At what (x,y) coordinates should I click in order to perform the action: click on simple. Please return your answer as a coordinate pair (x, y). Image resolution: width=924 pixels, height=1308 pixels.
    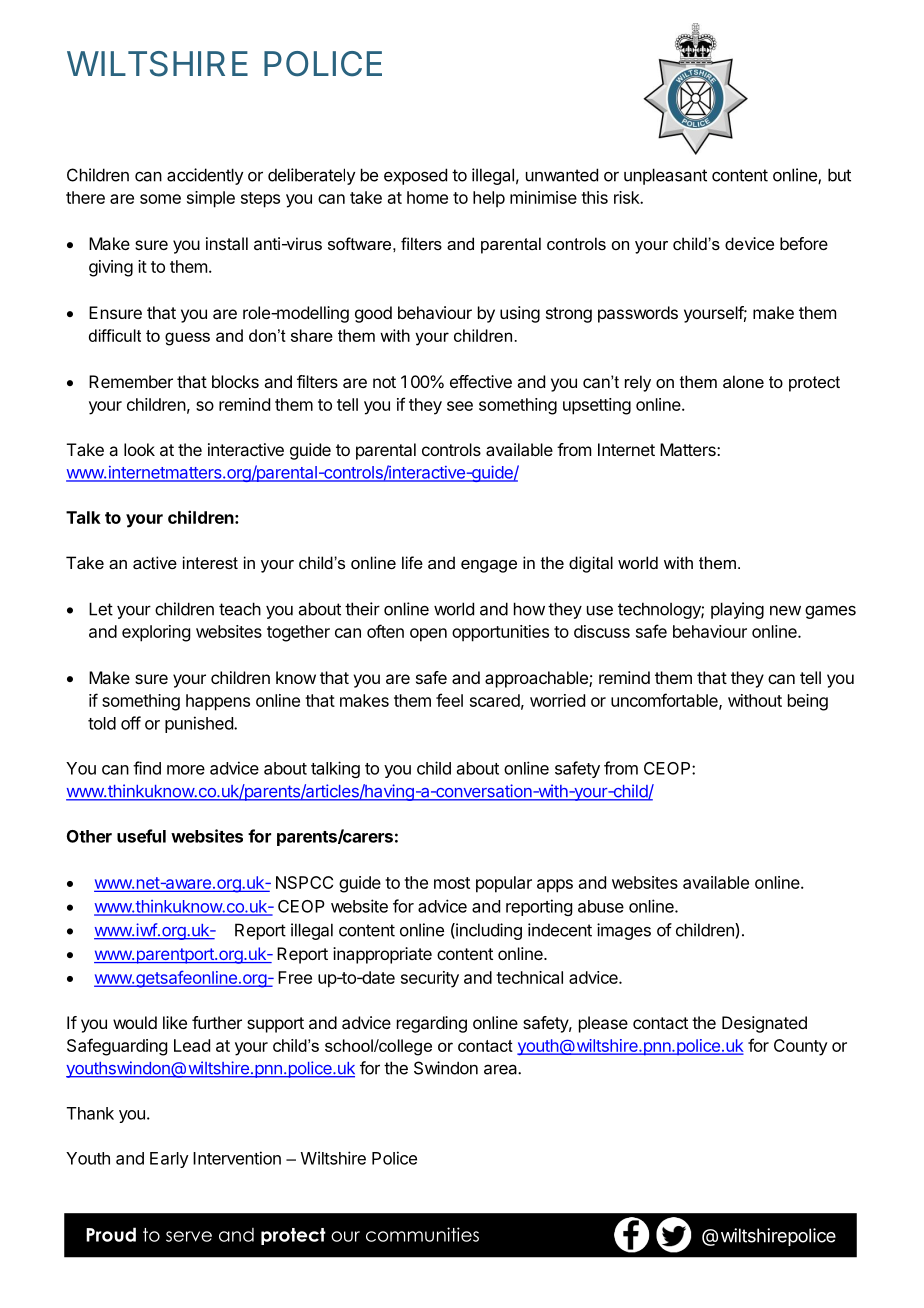
    Looking at the image, I should click on (211, 199).
